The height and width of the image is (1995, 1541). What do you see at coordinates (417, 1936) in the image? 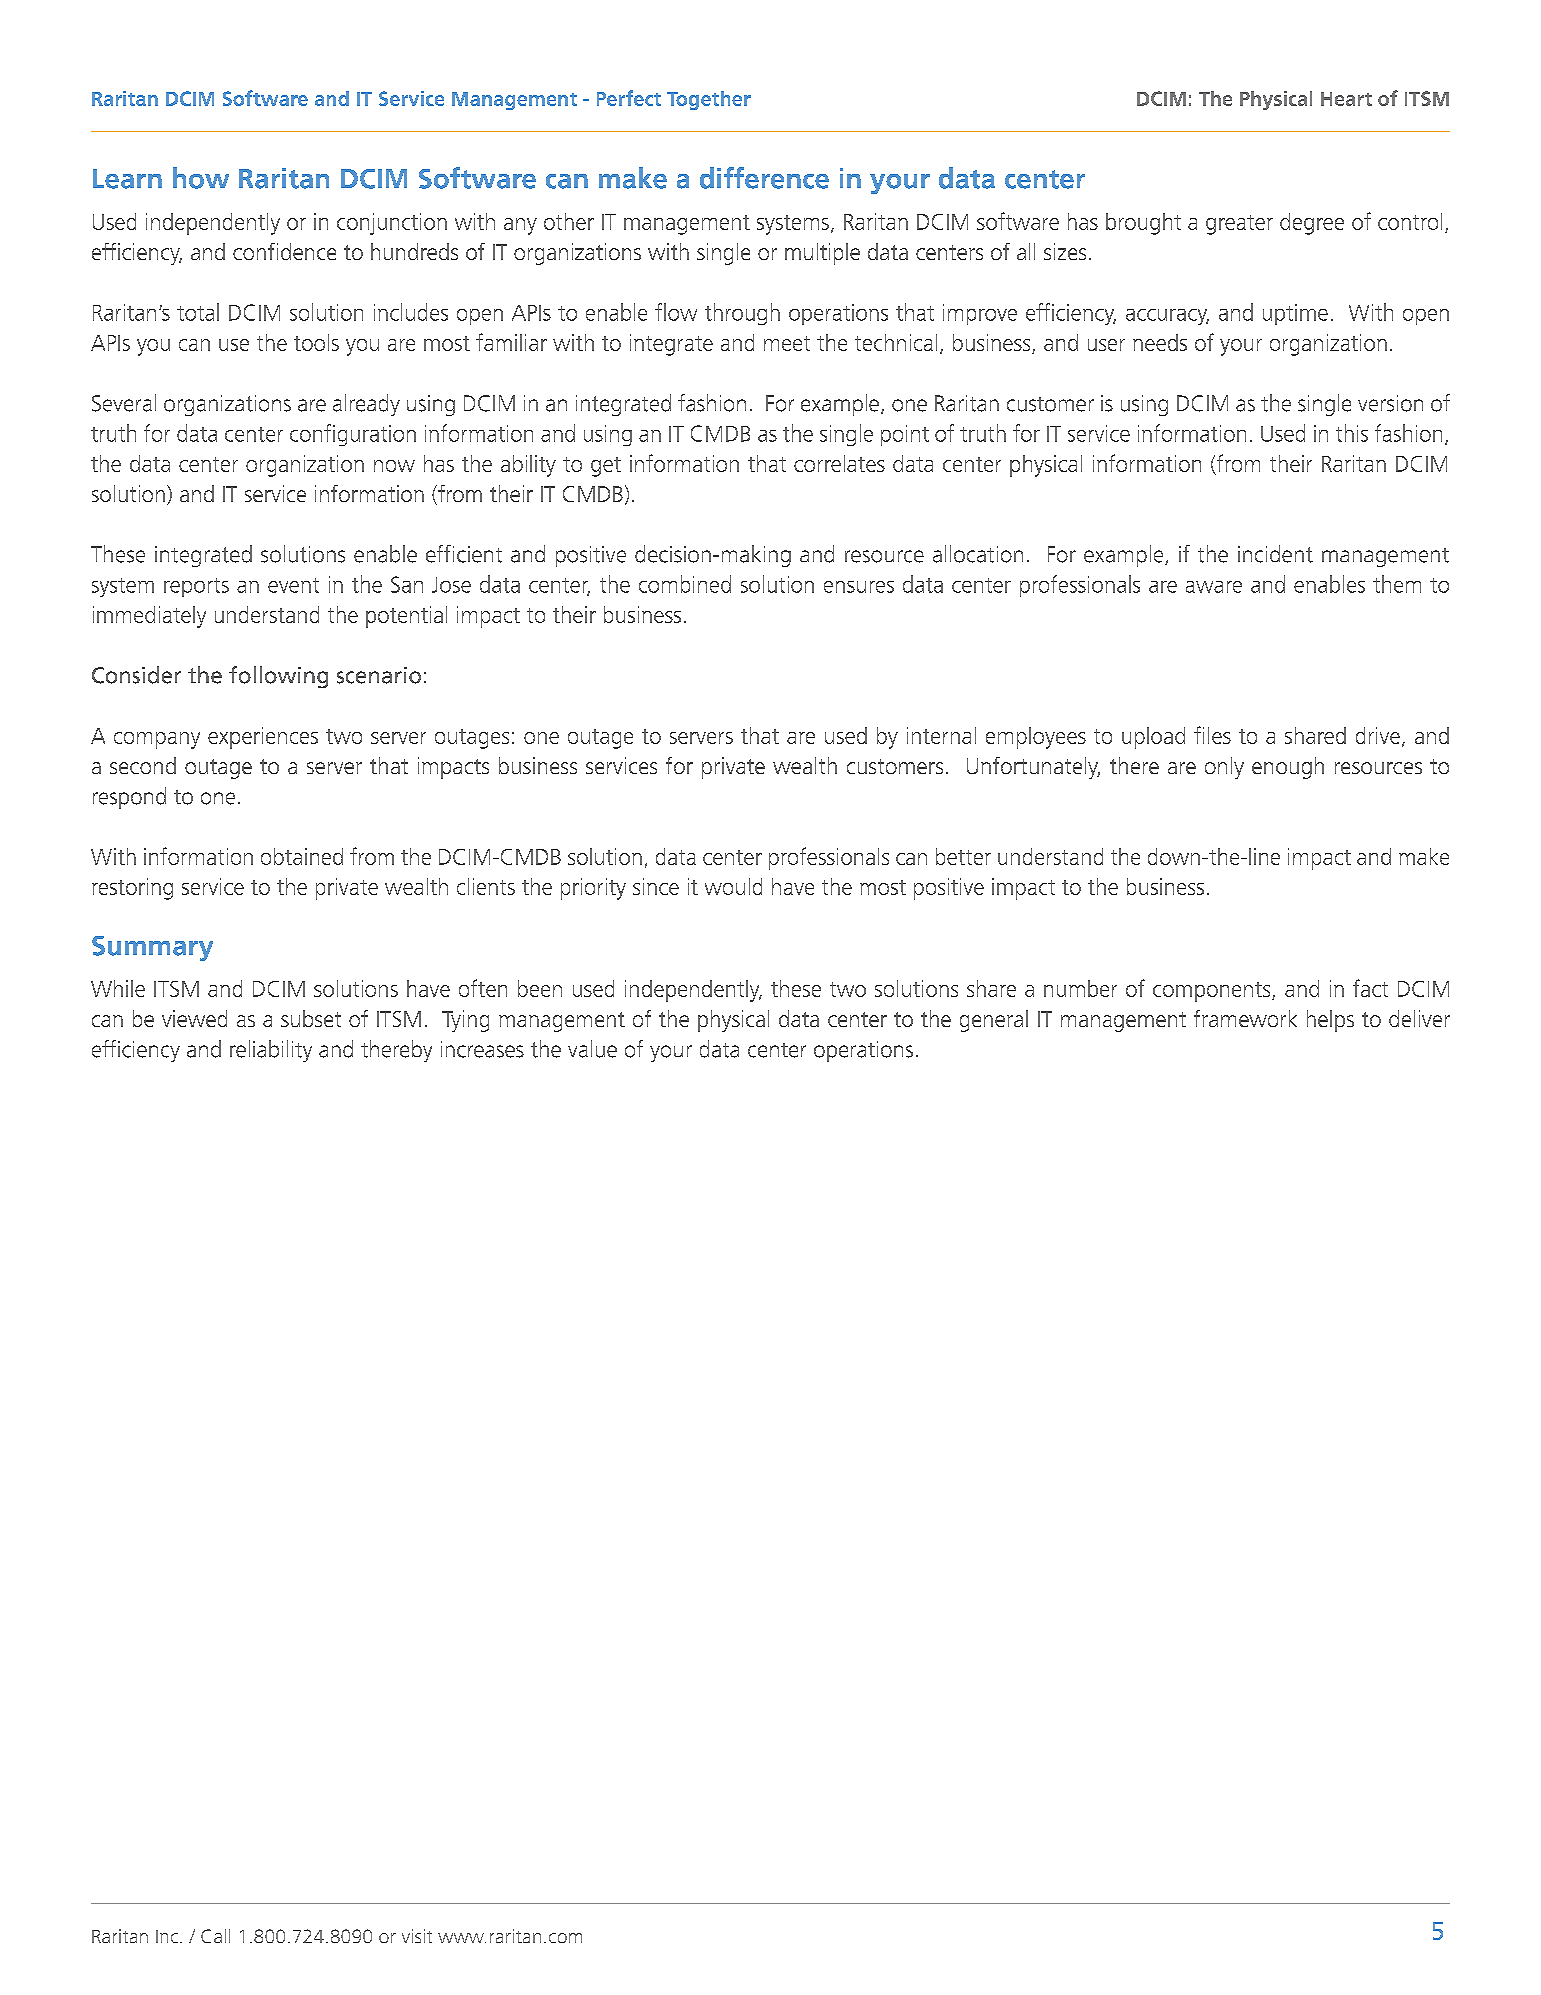
I see `visit` at bounding box center [417, 1936].
